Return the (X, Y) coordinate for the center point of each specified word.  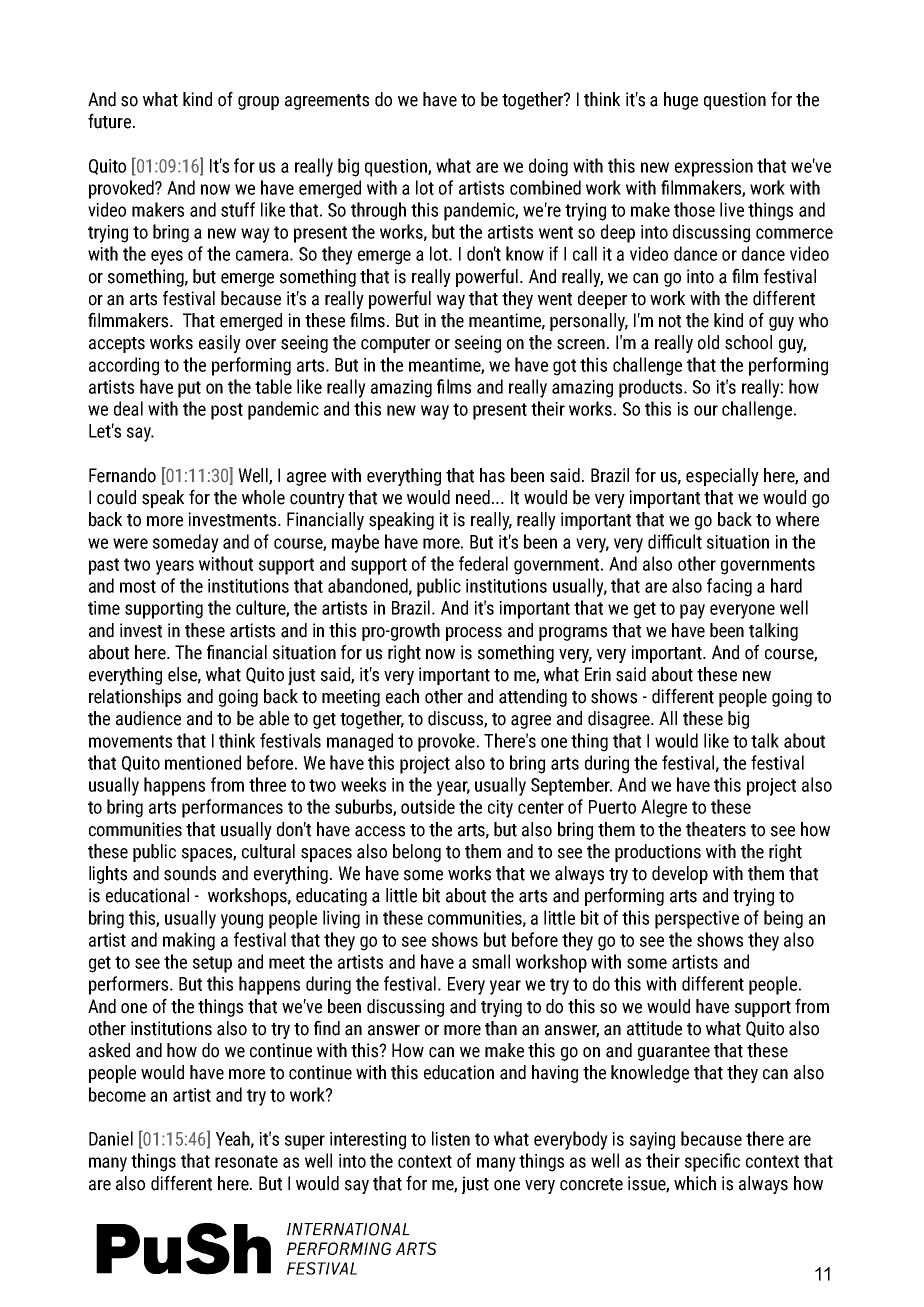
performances (232, 808)
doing (548, 167)
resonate (246, 1161)
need (473, 497)
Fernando (122, 475)
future (109, 121)
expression (714, 168)
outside (428, 806)
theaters (716, 829)
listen (451, 1138)
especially (722, 477)
